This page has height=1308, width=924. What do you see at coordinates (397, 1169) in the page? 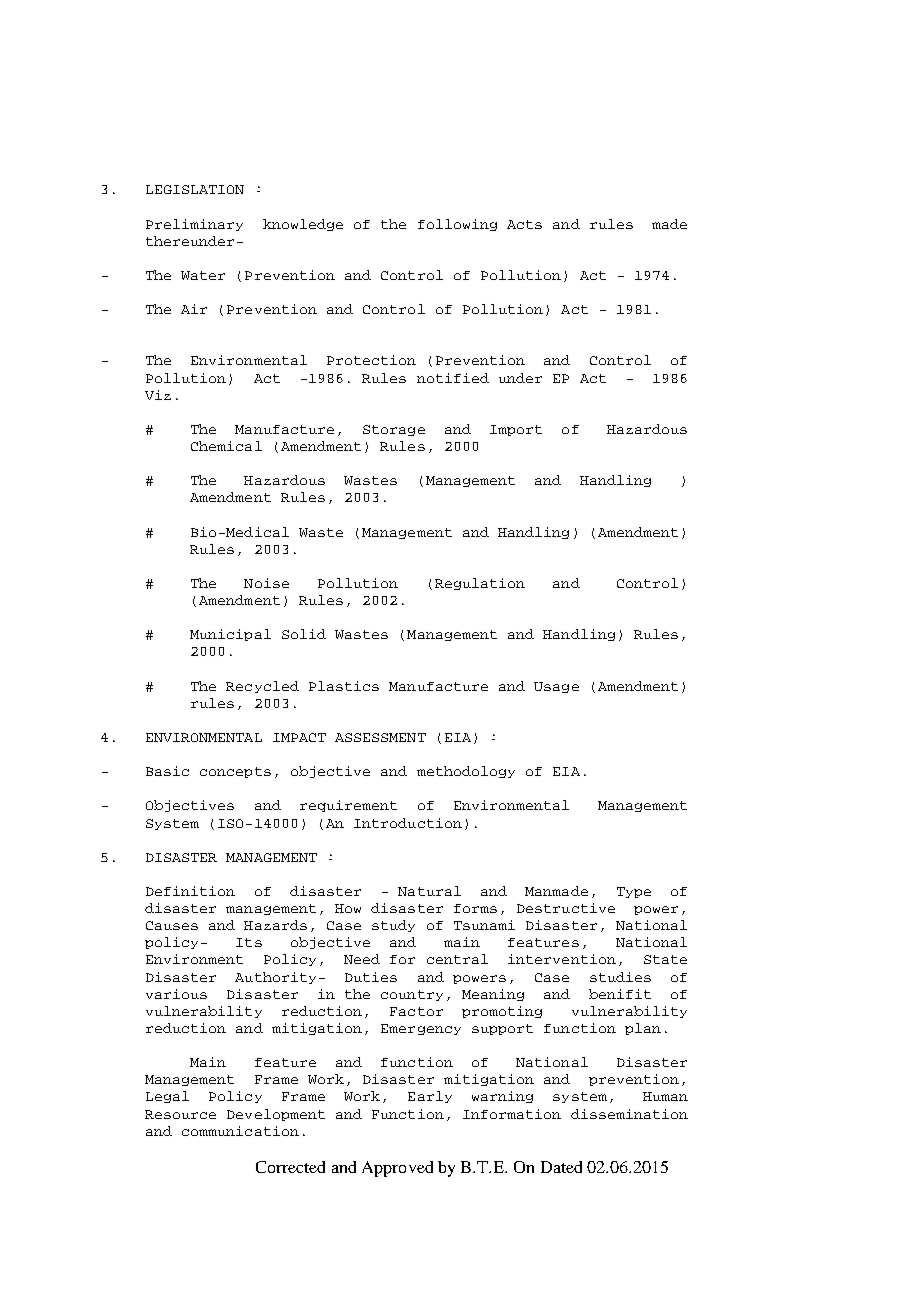
I see `Approved` at bounding box center [397, 1169].
